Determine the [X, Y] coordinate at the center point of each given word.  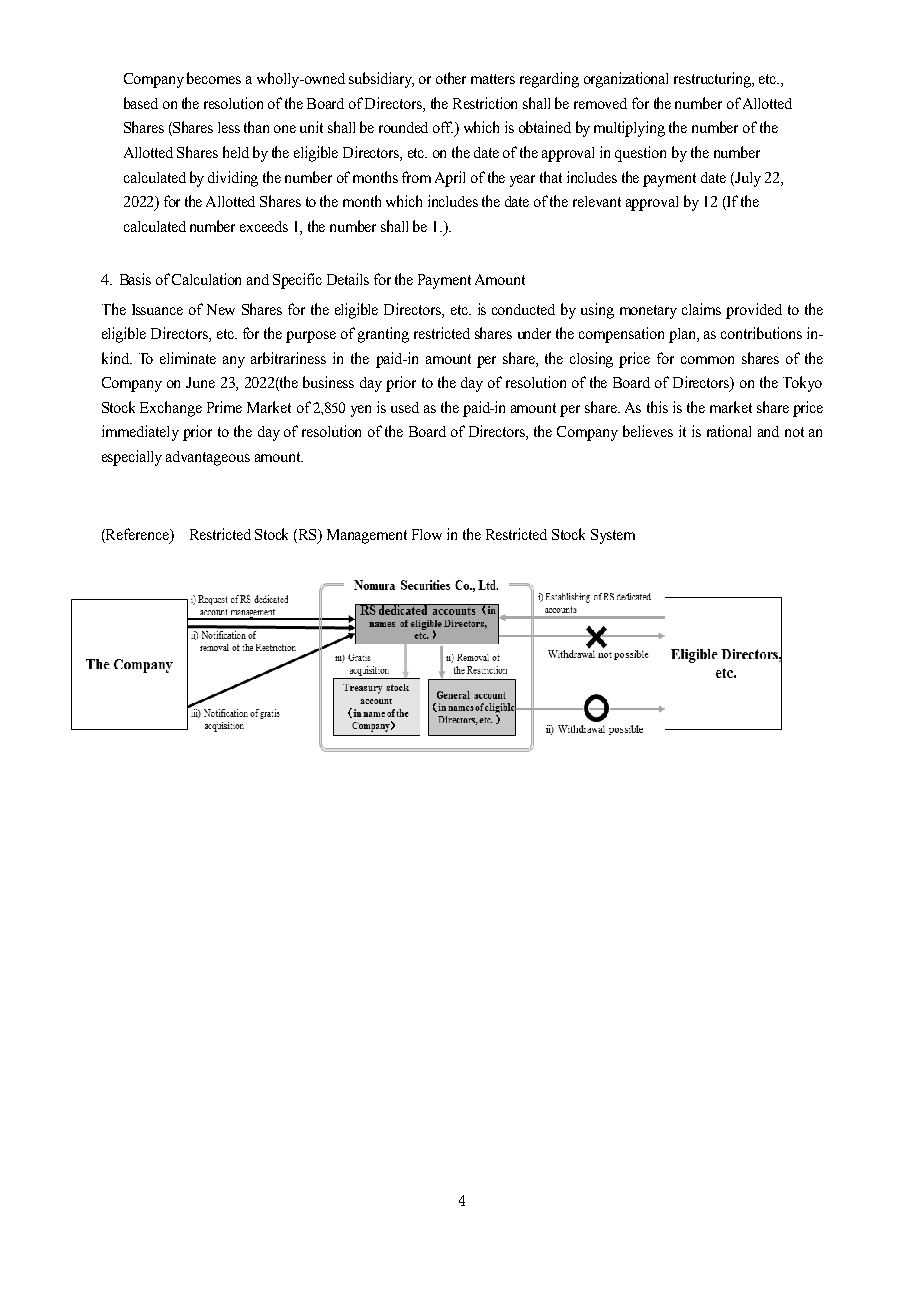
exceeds [264, 226]
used [405, 407]
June [200, 382]
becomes [214, 78]
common [707, 360]
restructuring [714, 80]
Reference [137, 535]
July [747, 179]
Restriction [485, 103]
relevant [597, 201]
